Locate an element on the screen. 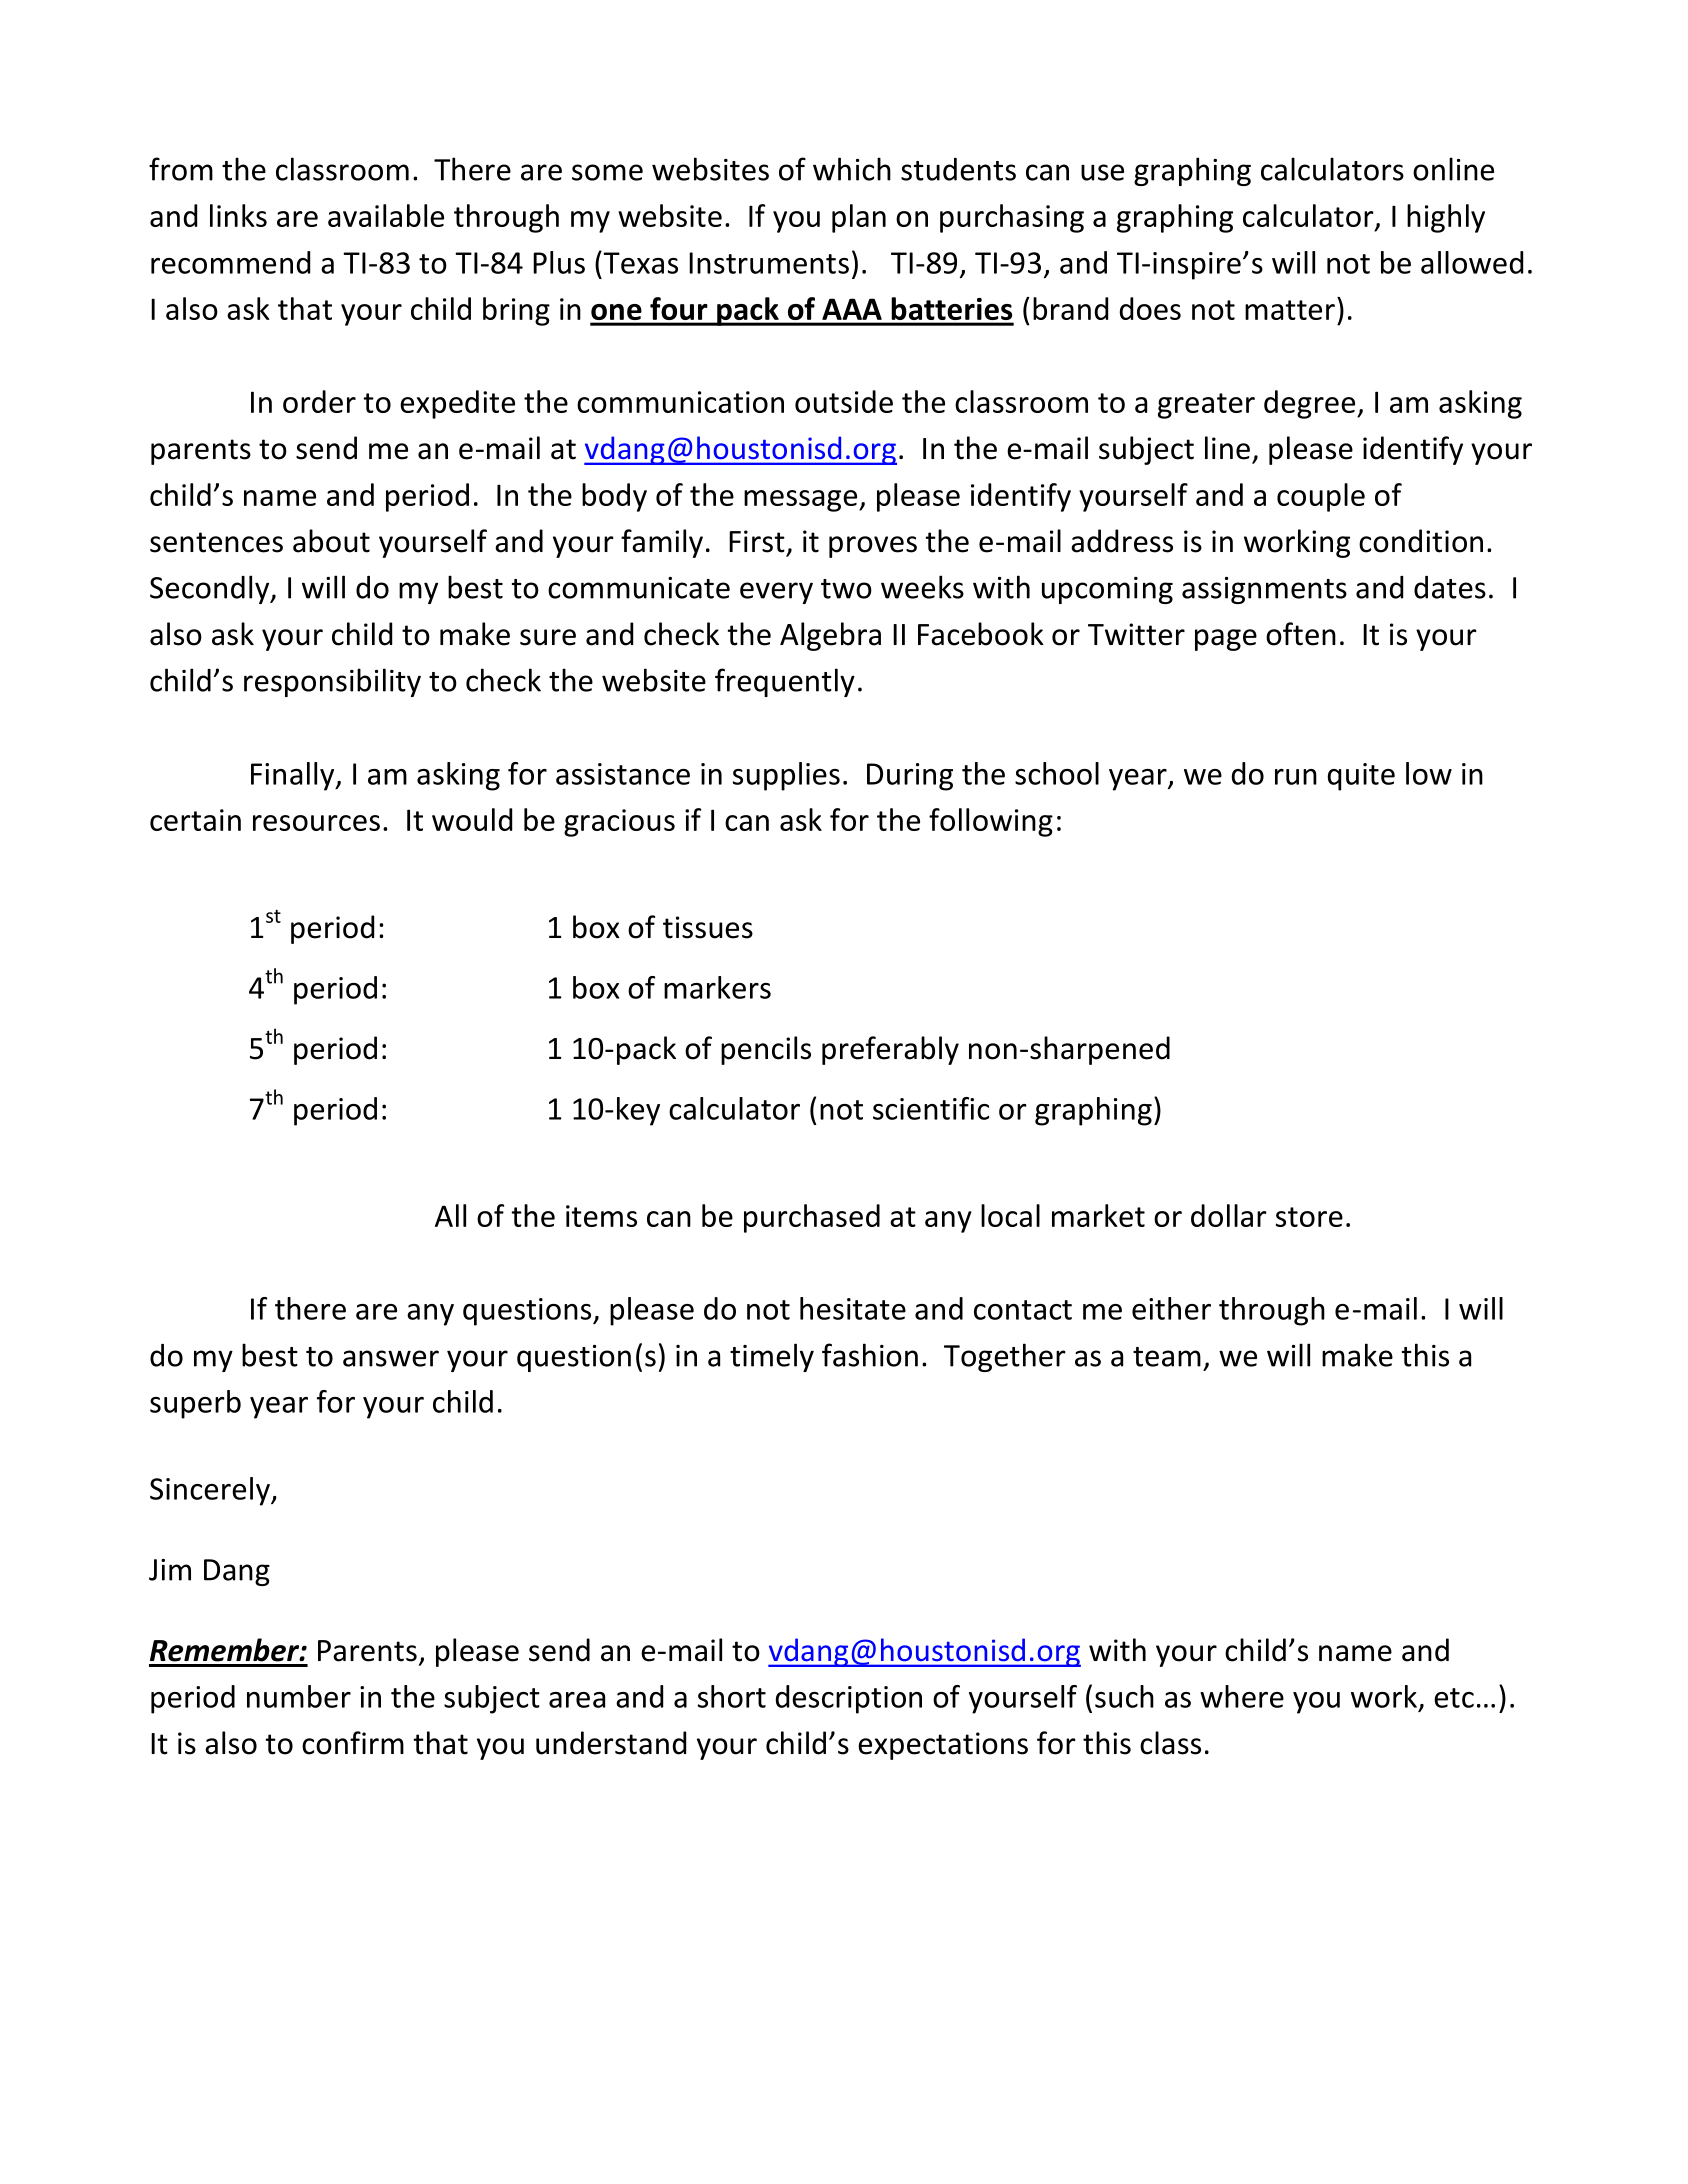  answer is located at coordinates (391, 1358).
